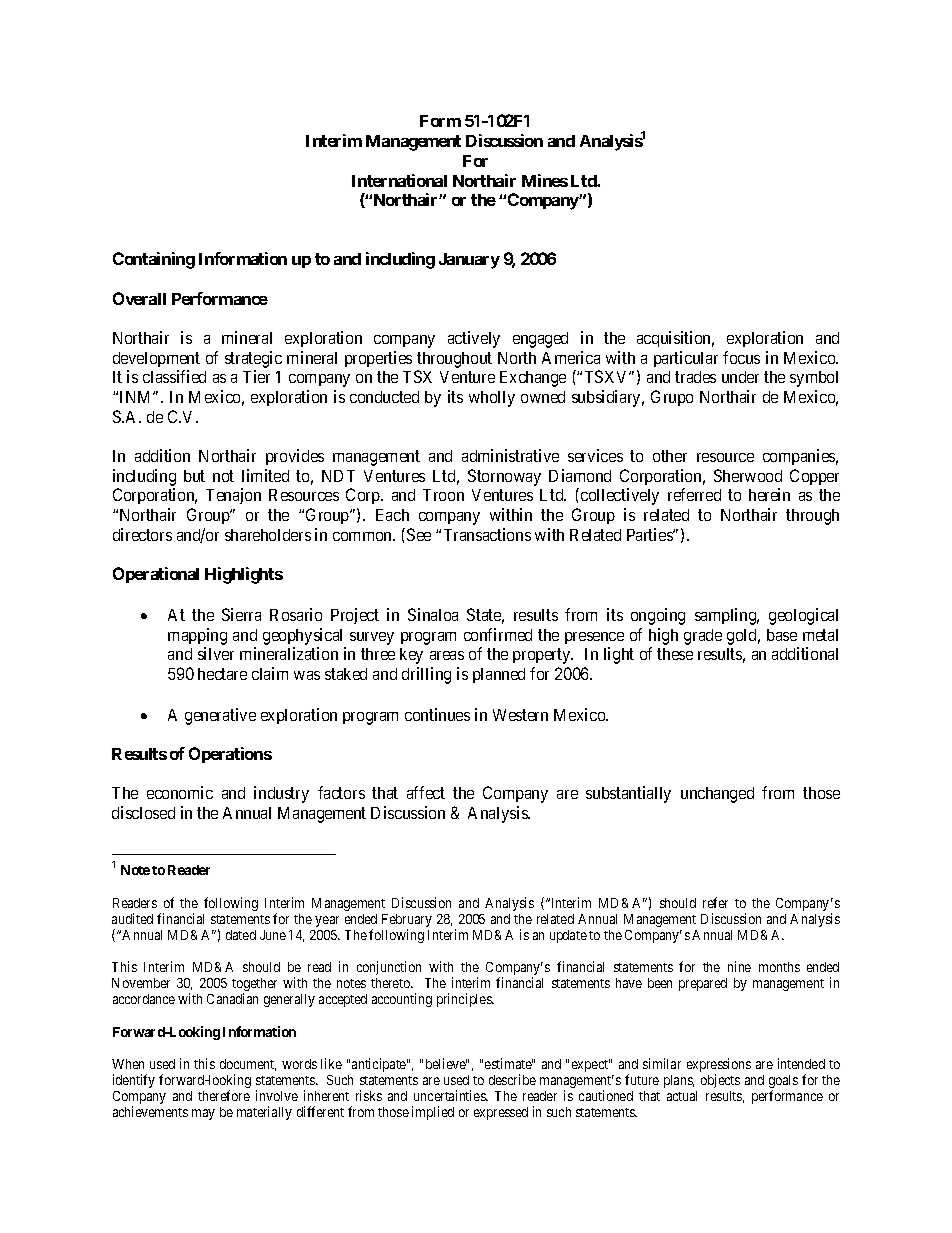  I want to click on but, so click(194, 476).
